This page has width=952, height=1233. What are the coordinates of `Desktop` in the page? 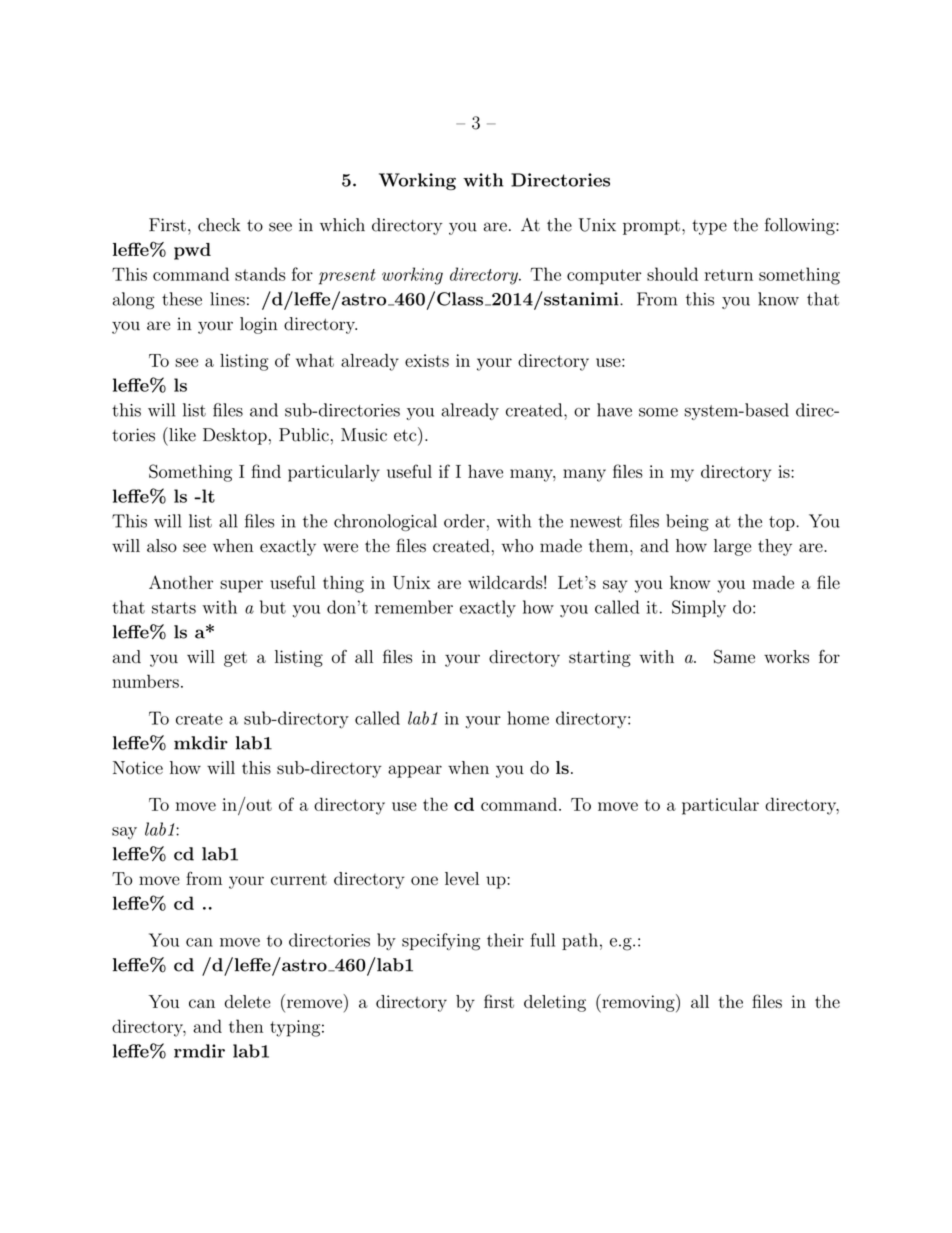 It's located at (235, 436).
